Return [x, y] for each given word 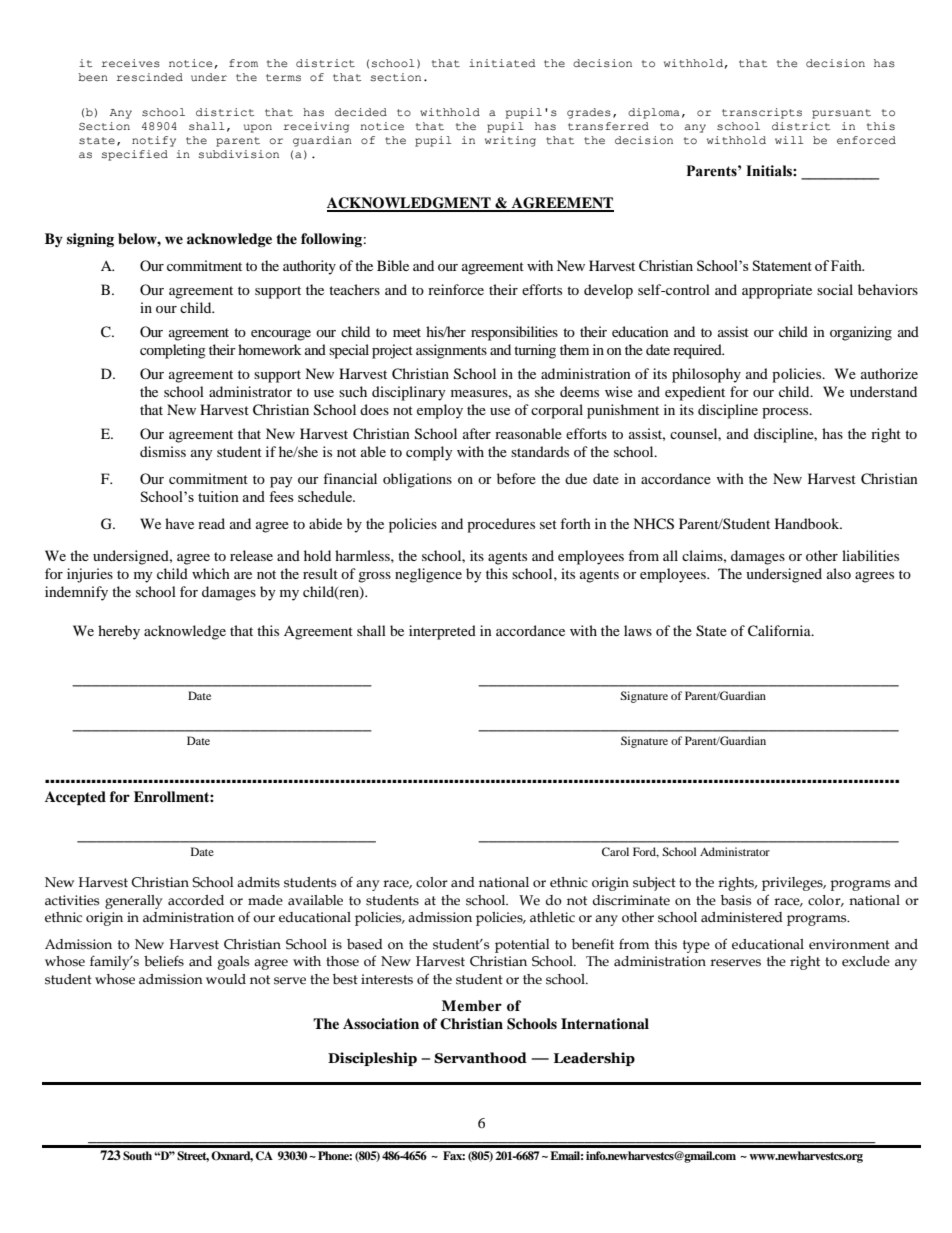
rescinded [150, 77]
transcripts [762, 113]
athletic [552, 917]
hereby [119, 632]
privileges [793, 884]
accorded [196, 900]
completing [173, 351]
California [780, 631]
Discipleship [372, 1059]
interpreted [442, 632]
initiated [502, 63]
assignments [451, 351]
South [137, 1156]
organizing [861, 333]
